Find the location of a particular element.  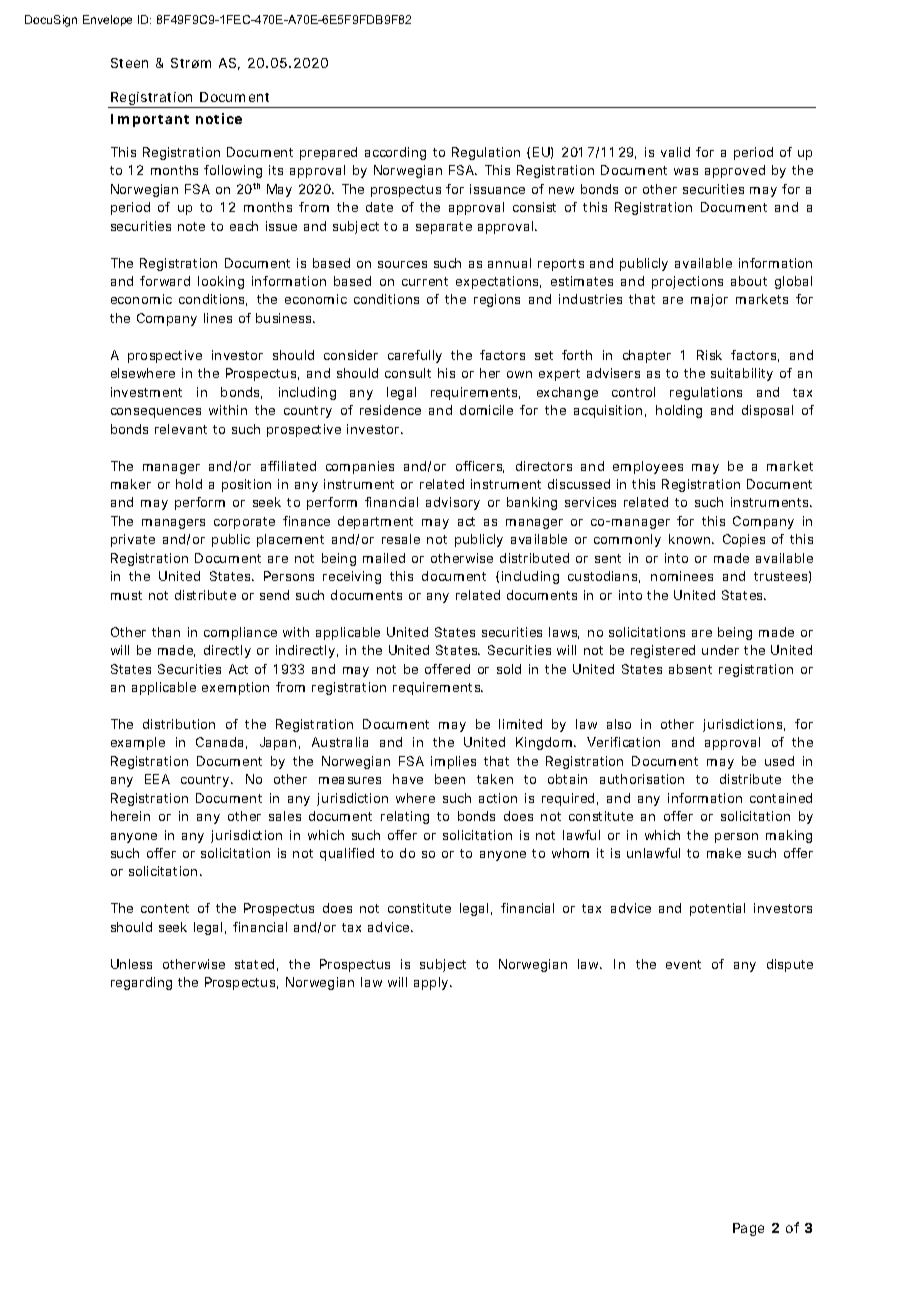

valid is located at coordinates (675, 152).
